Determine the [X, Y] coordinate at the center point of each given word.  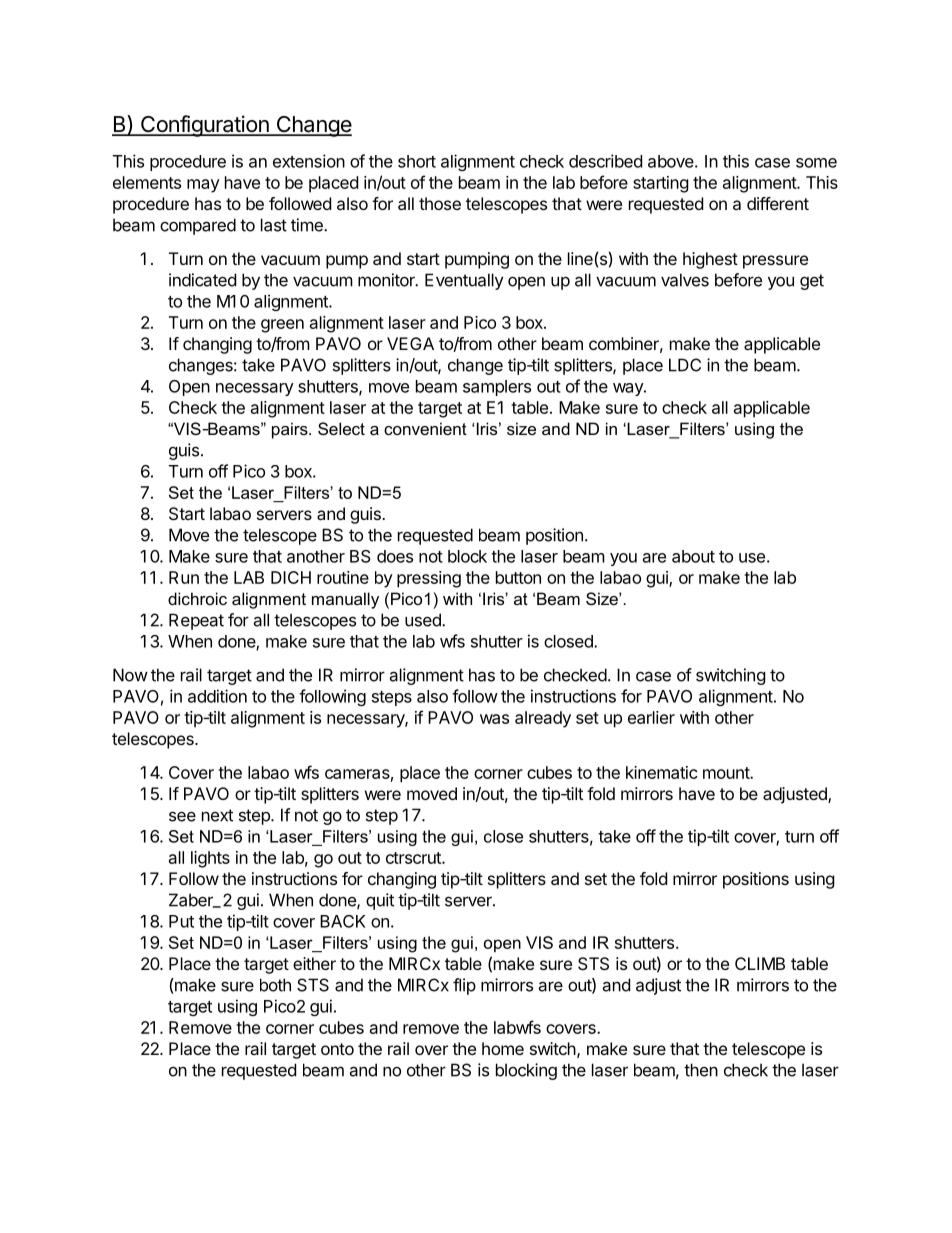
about [693, 556]
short [417, 161]
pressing [429, 579]
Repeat [196, 621]
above [671, 161]
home [503, 1048]
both [275, 985]
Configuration [205, 126]
